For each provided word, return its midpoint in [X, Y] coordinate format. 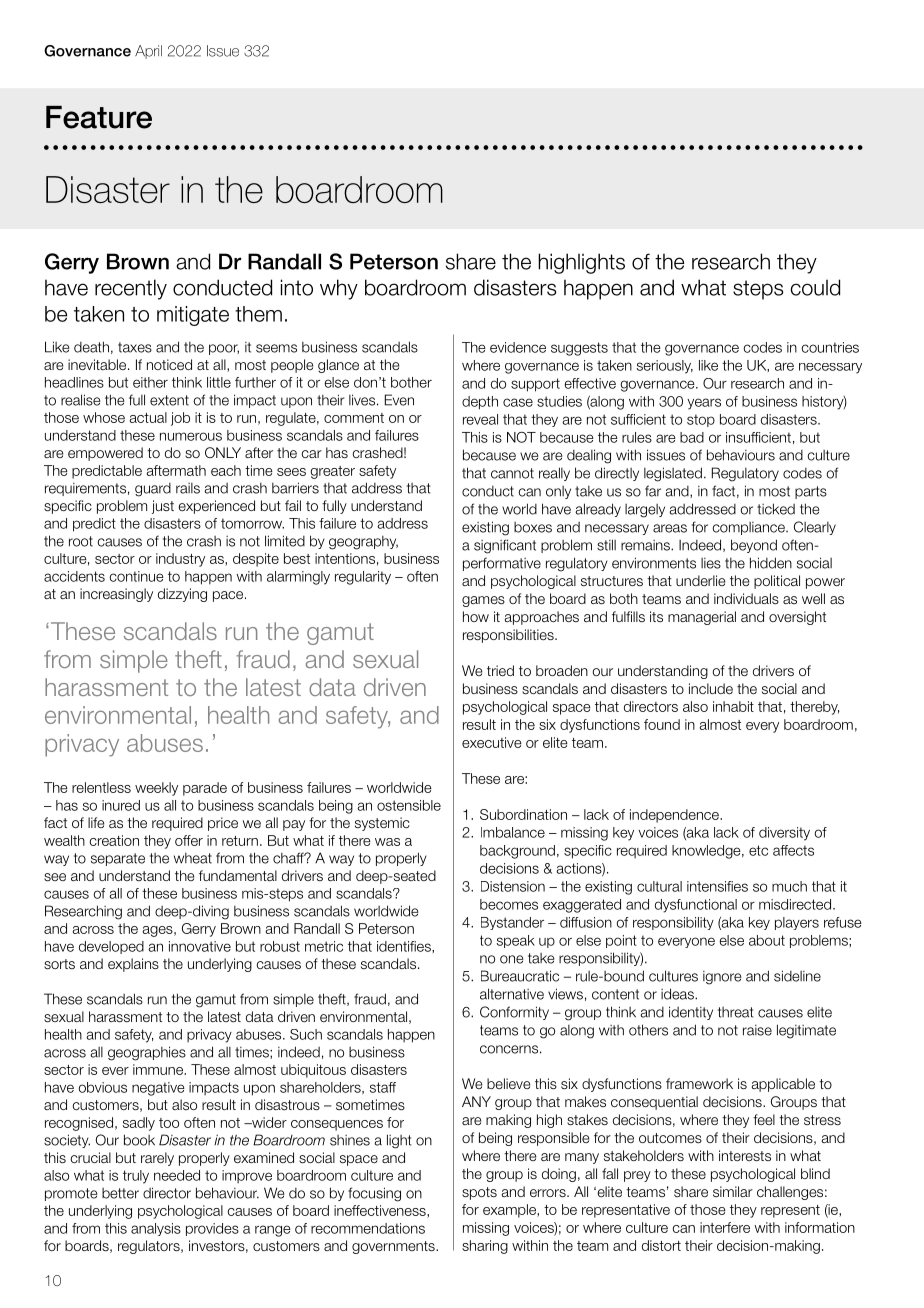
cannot [512, 473]
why [339, 289]
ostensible [409, 805]
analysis [156, 1229]
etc [758, 850]
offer [189, 840]
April [148, 52]
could [815, 287]
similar [733, 1191]
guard [153, 490]
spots [479, 1193]
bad [692, 437]
